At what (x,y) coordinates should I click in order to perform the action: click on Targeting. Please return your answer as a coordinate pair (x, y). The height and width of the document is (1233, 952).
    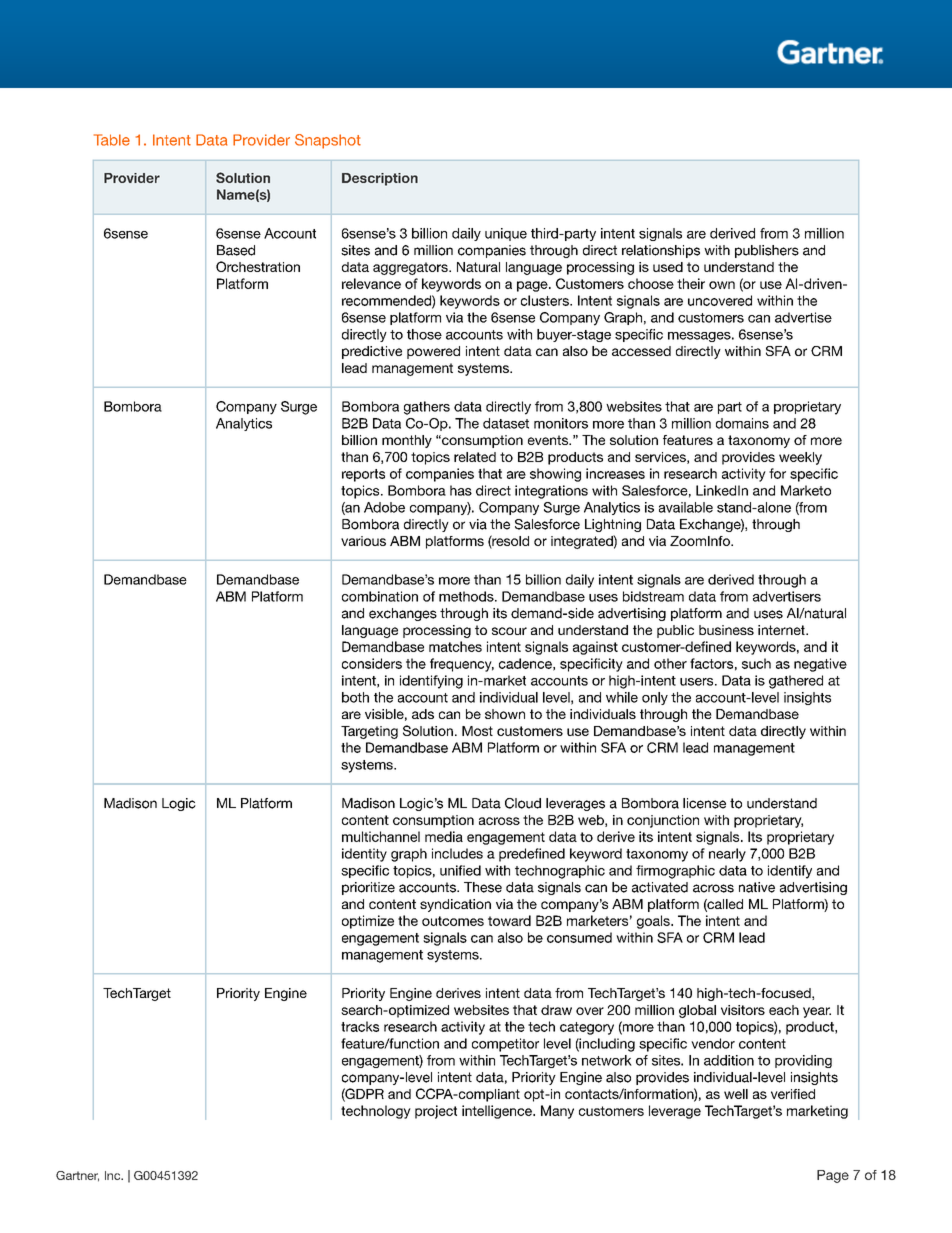
    Looking at the image, I should click on (369, 732).
